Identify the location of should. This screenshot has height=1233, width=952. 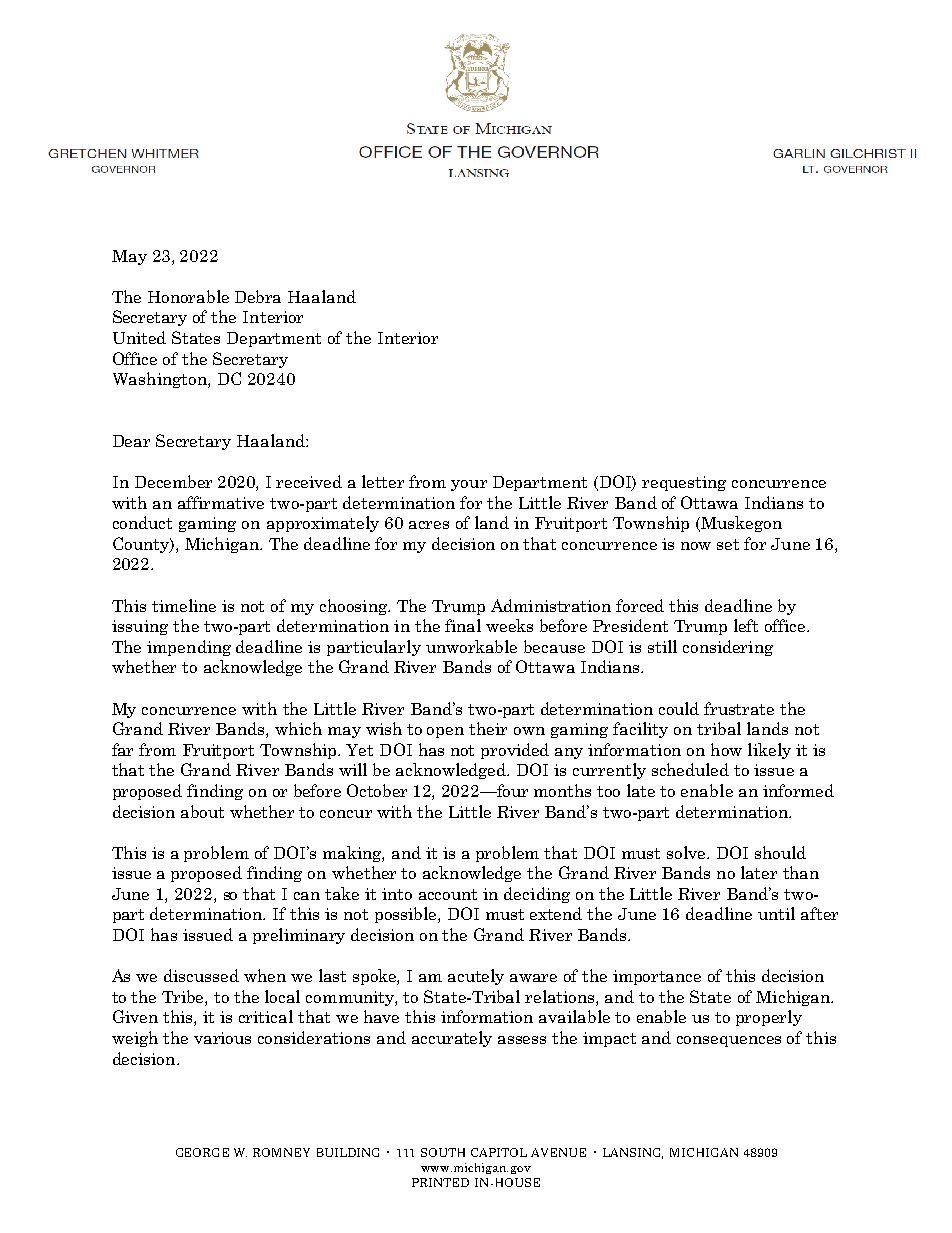
(780, 852).
